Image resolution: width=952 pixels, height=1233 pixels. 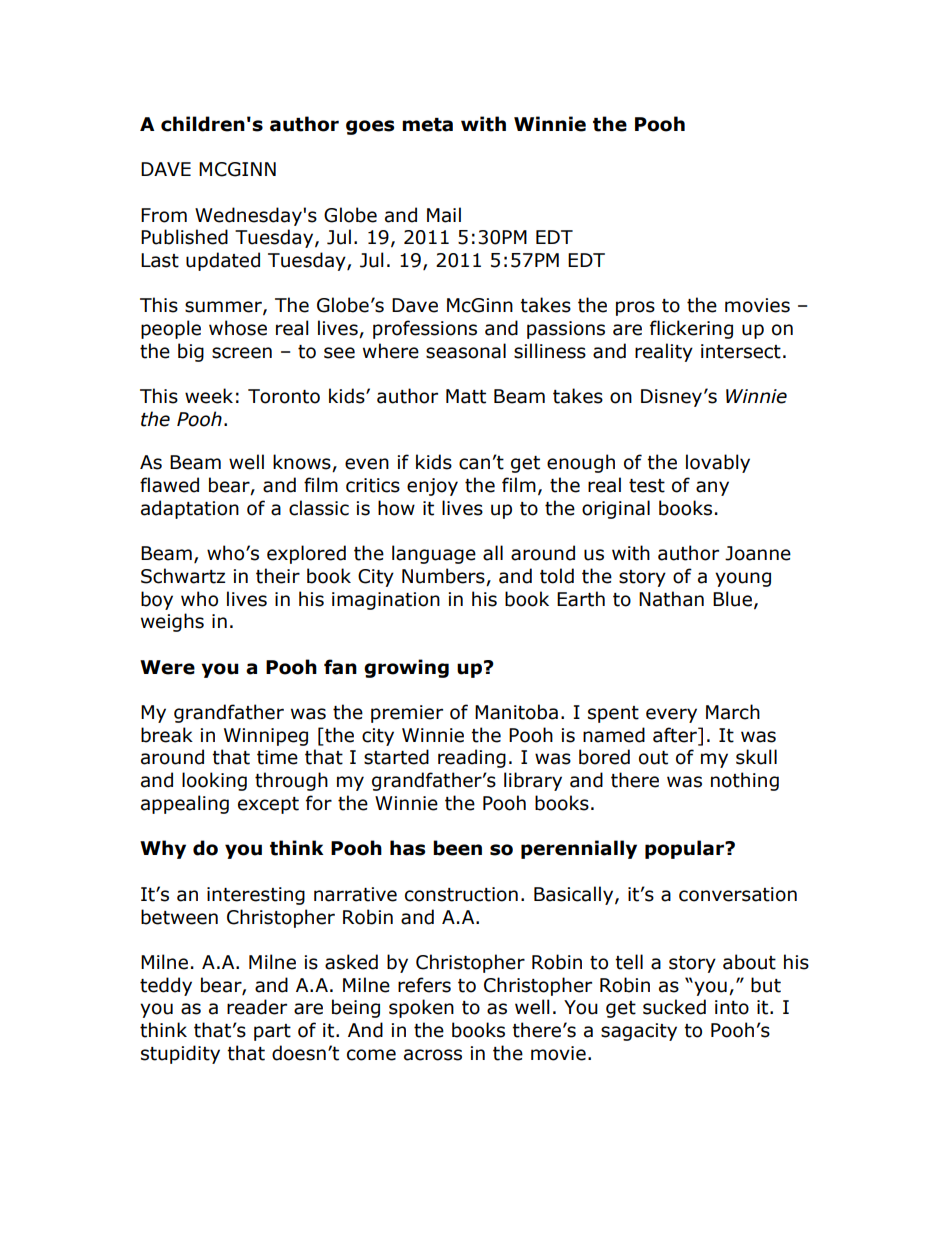 I want to click on reader, so click(x=257, y=1007).
